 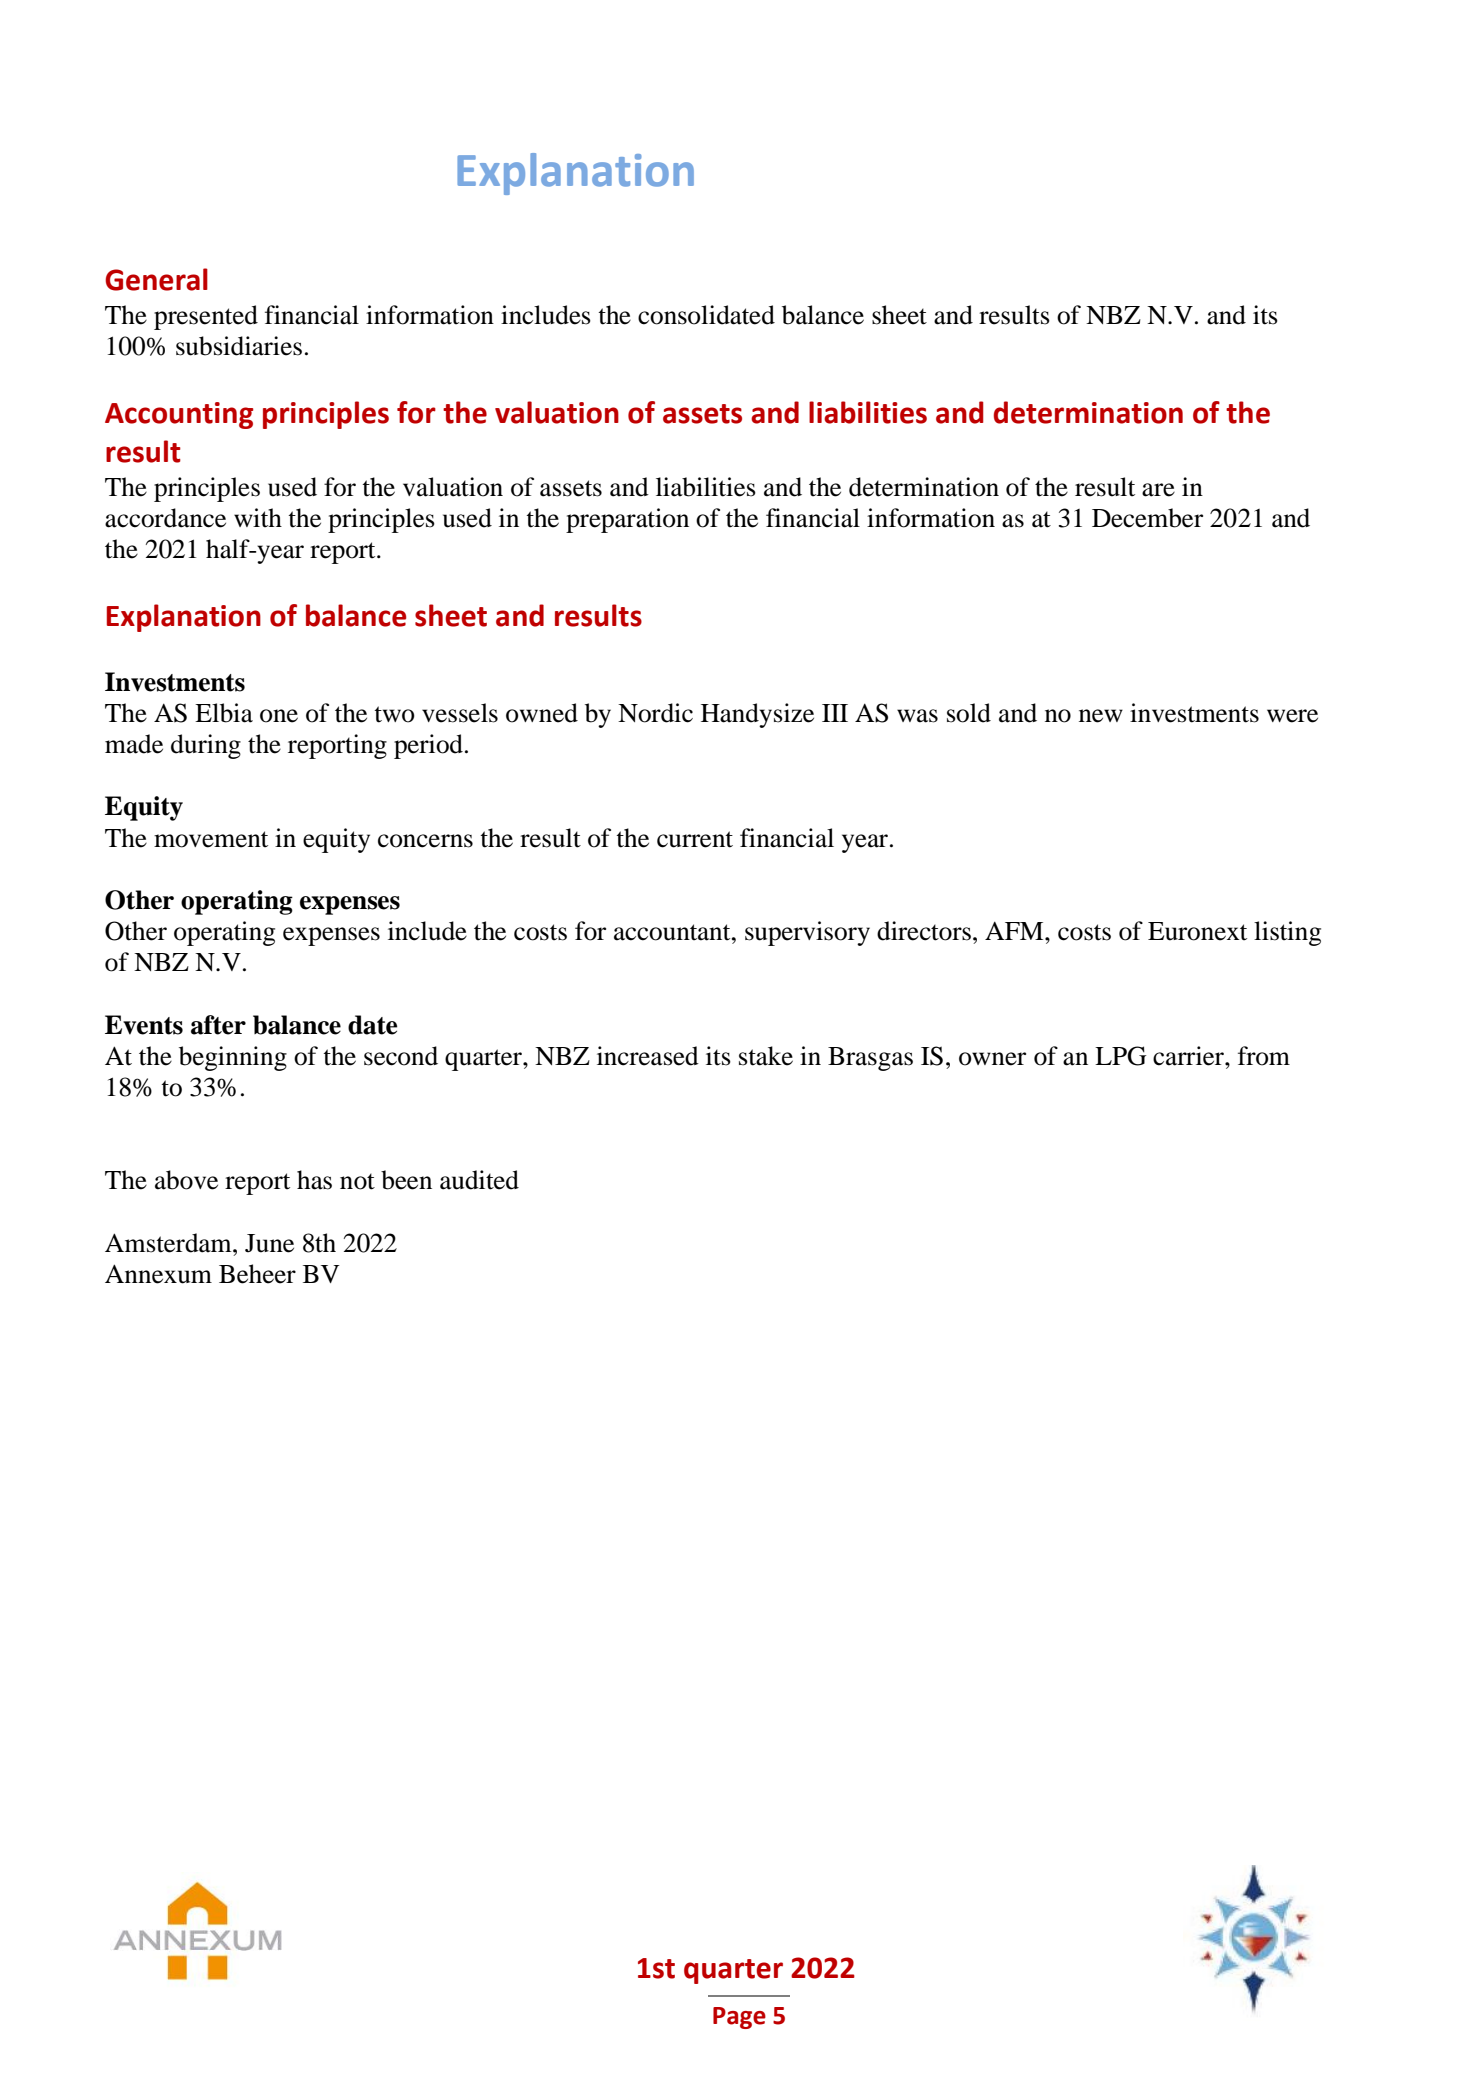 I want to click on new, so click(x=1101, y=716).
